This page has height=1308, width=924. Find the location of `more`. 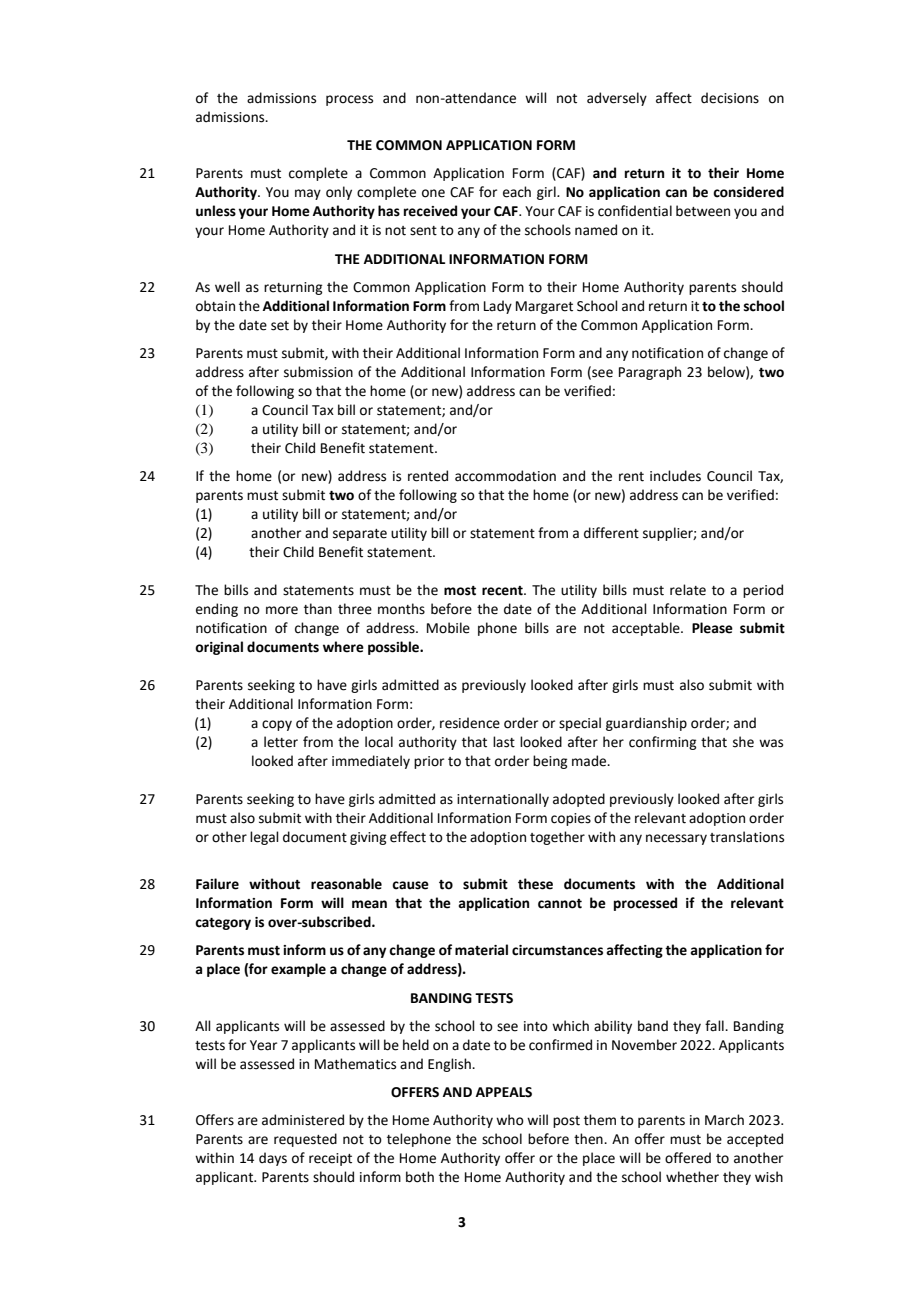

more is located at coordinates (282, 610).
